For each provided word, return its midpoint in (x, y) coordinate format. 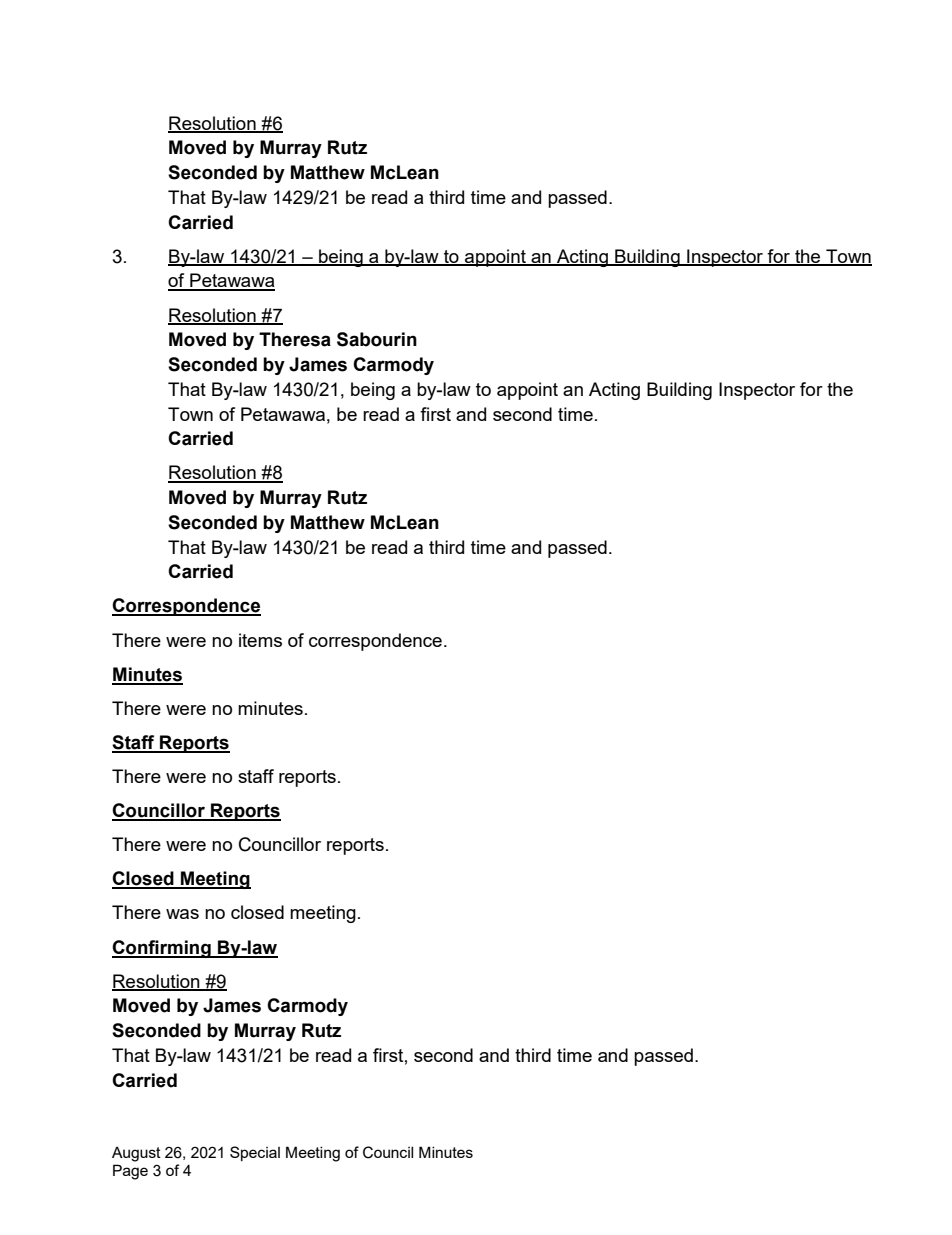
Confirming (162, 949)
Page (130, 1172)
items (260, 640)
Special (255, 1153)
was (182, 914)
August (136, 1154)
